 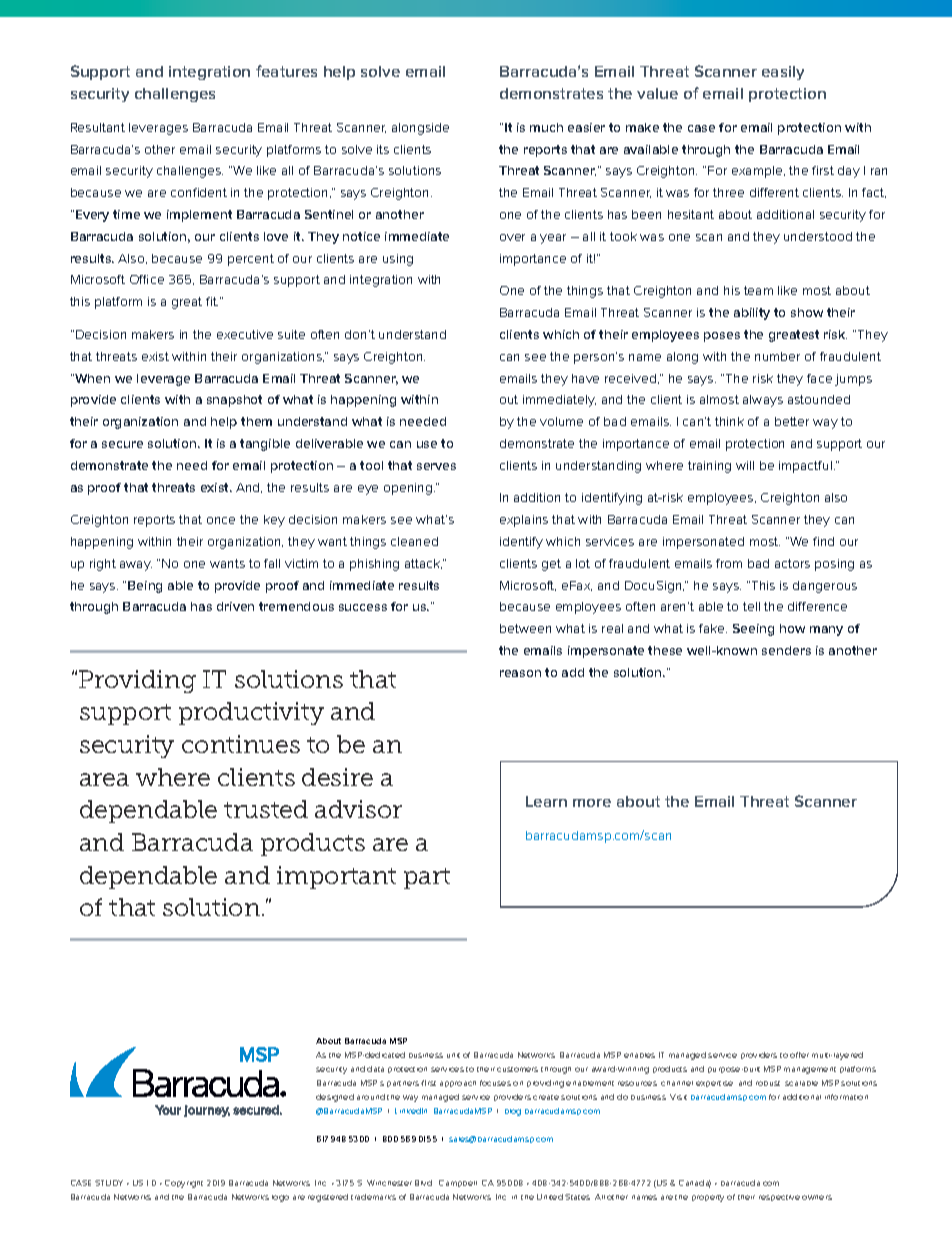 I want to click on more, so click(x=592, y=803).
